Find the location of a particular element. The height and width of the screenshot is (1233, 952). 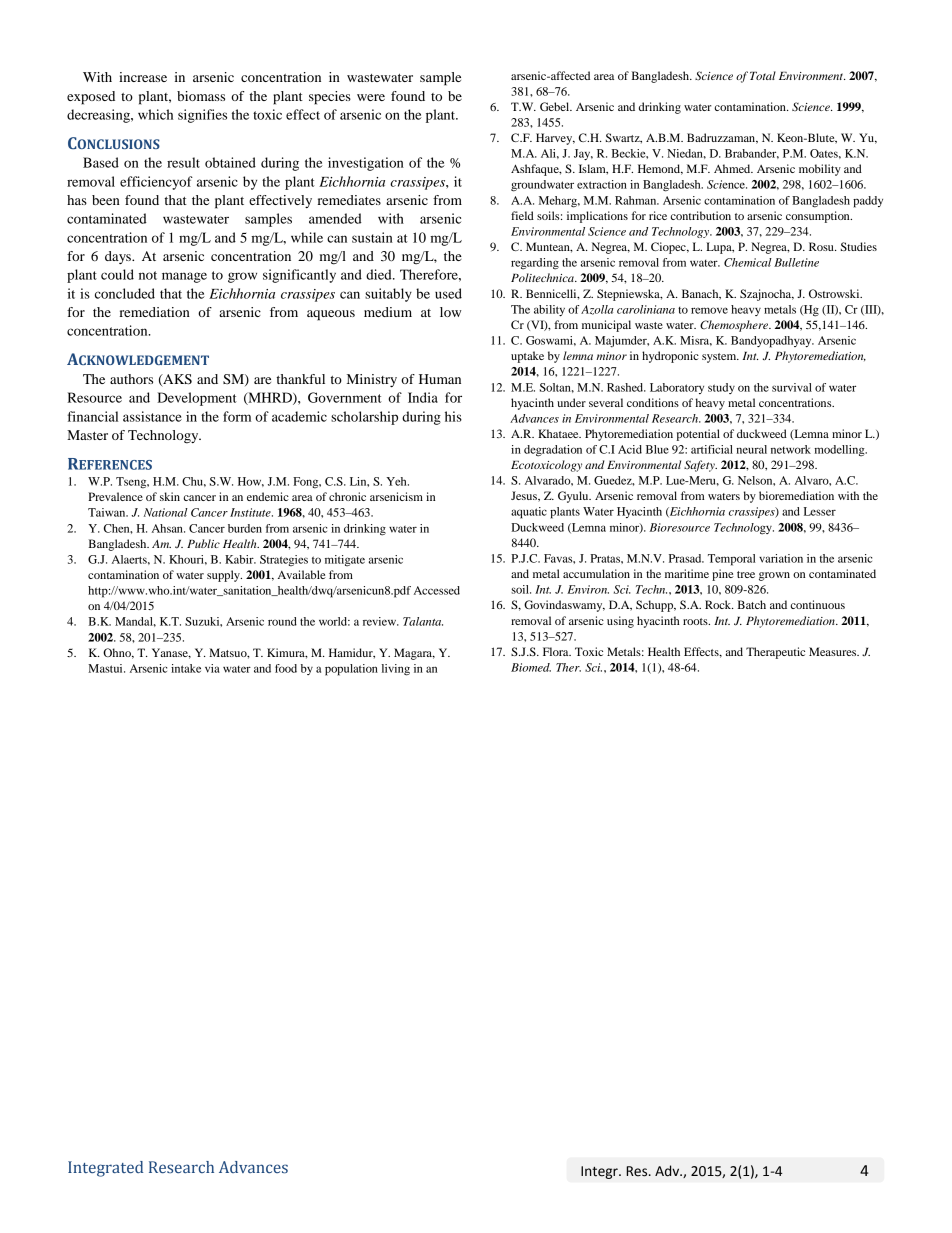

consumption is located at coordinates (819, 217).
